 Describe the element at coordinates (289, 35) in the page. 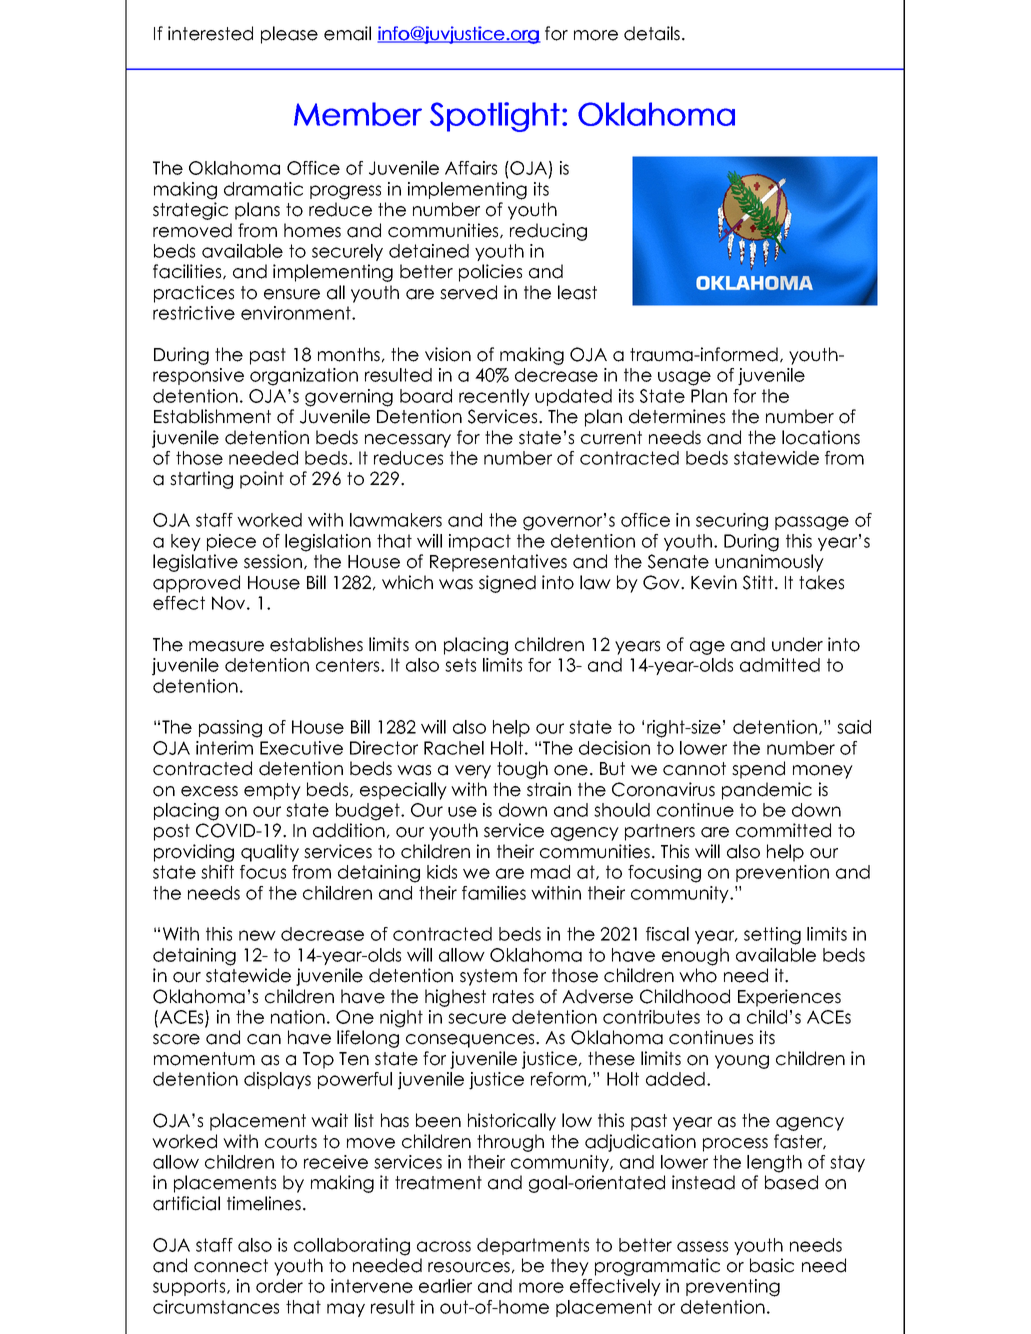

I see `please` at that location.
